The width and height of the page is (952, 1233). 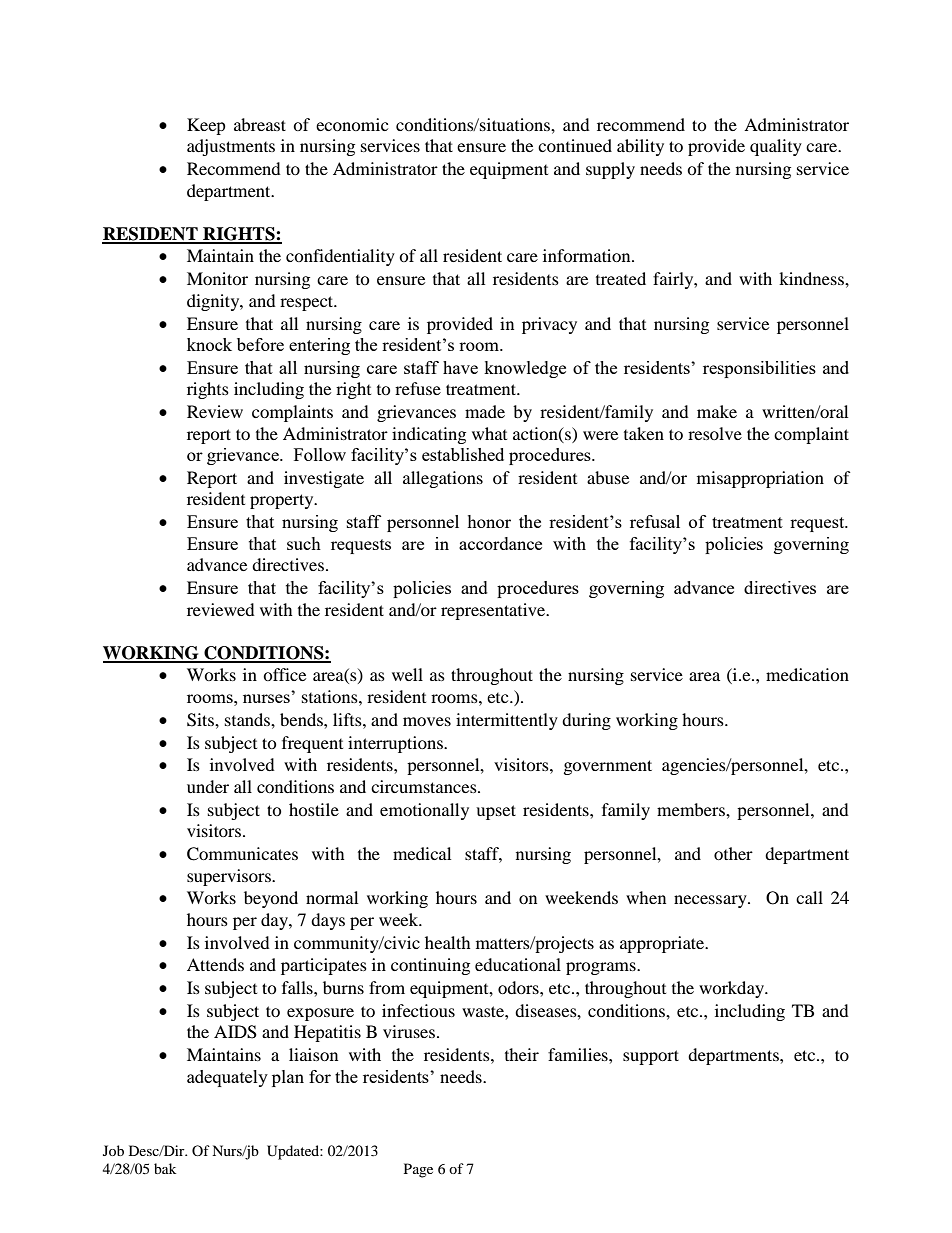 What do you see at coordinates (231, 147) in the page?
I see `adjustments` at bounding box center [231, 147].
